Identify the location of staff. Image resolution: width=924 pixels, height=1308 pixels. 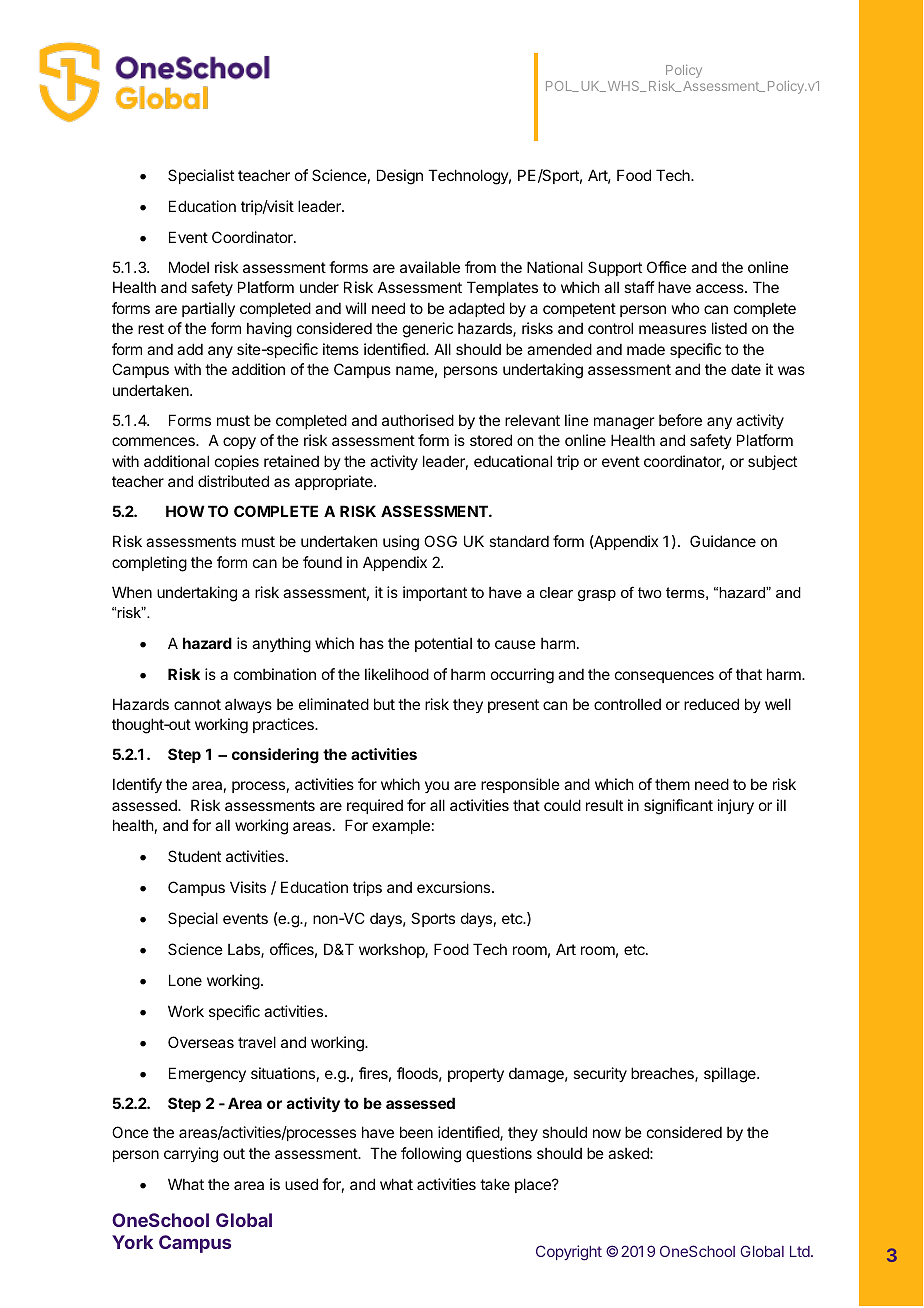
(639, 287).
